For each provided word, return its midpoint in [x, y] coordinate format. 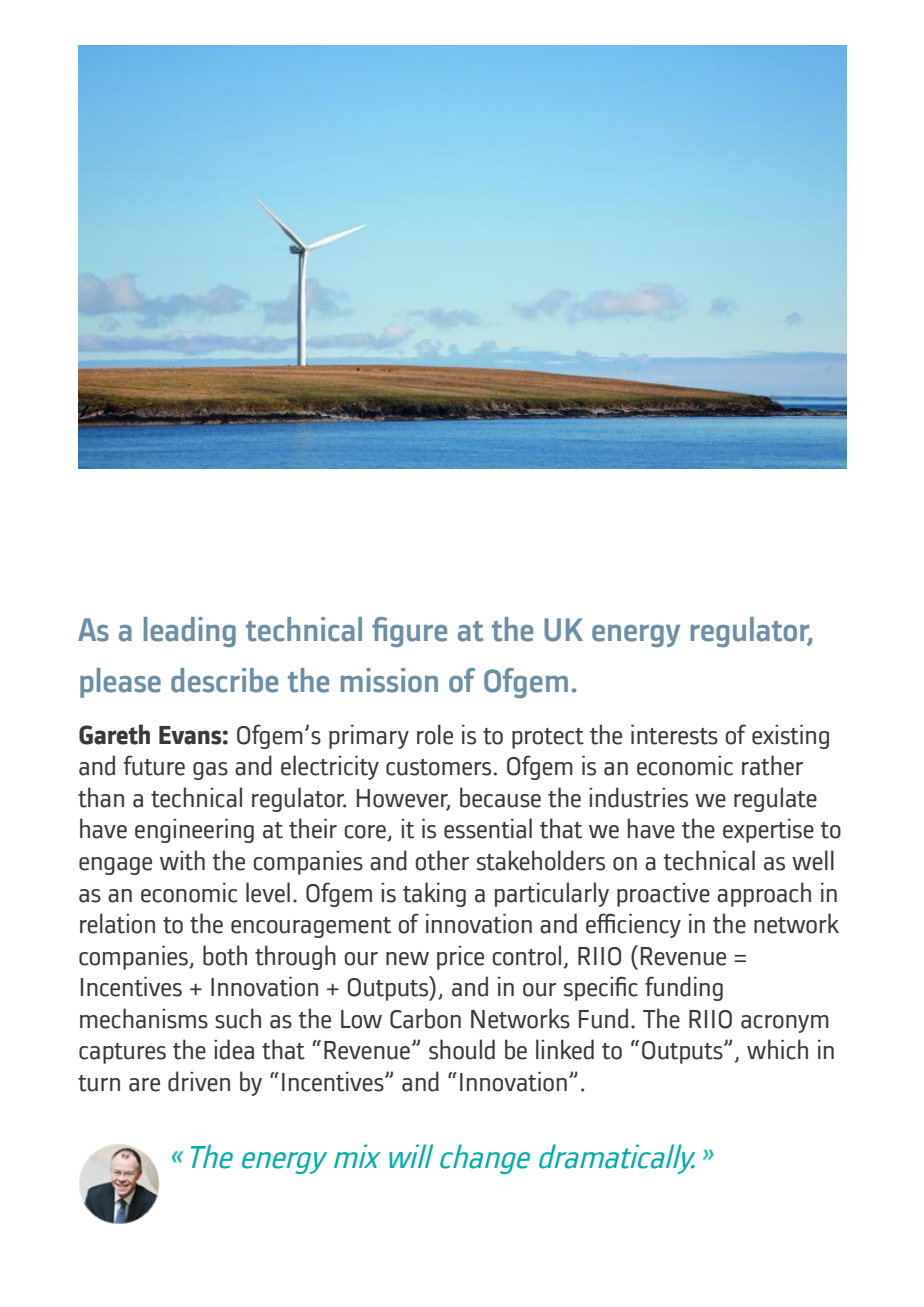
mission [389, 680]
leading [190, 632]
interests [674, 734]
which [777, 1049]
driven [199, 1081]
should [462, 1049]
